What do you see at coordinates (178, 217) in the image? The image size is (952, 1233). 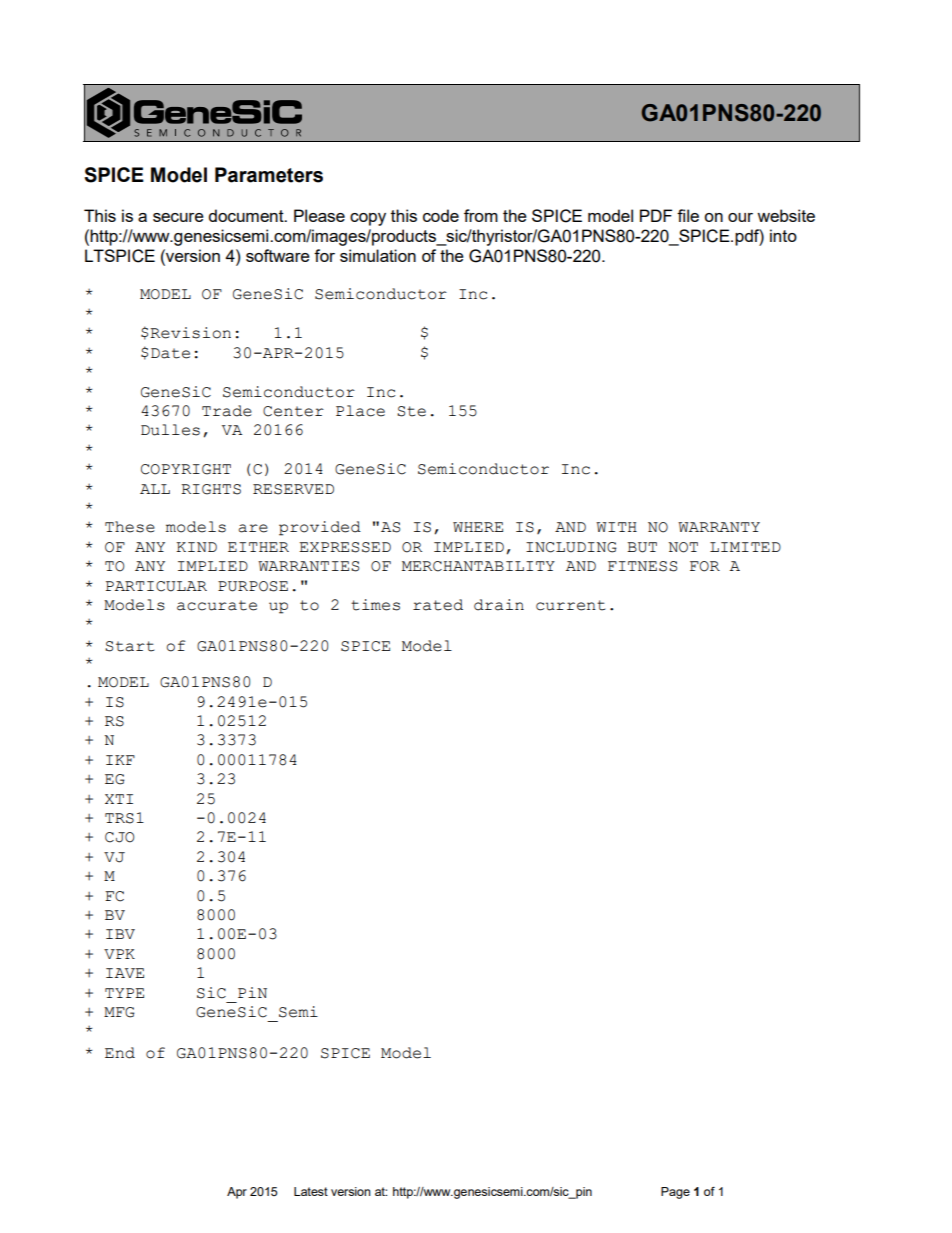 I see `secure` at bounding box center [178, 217].
